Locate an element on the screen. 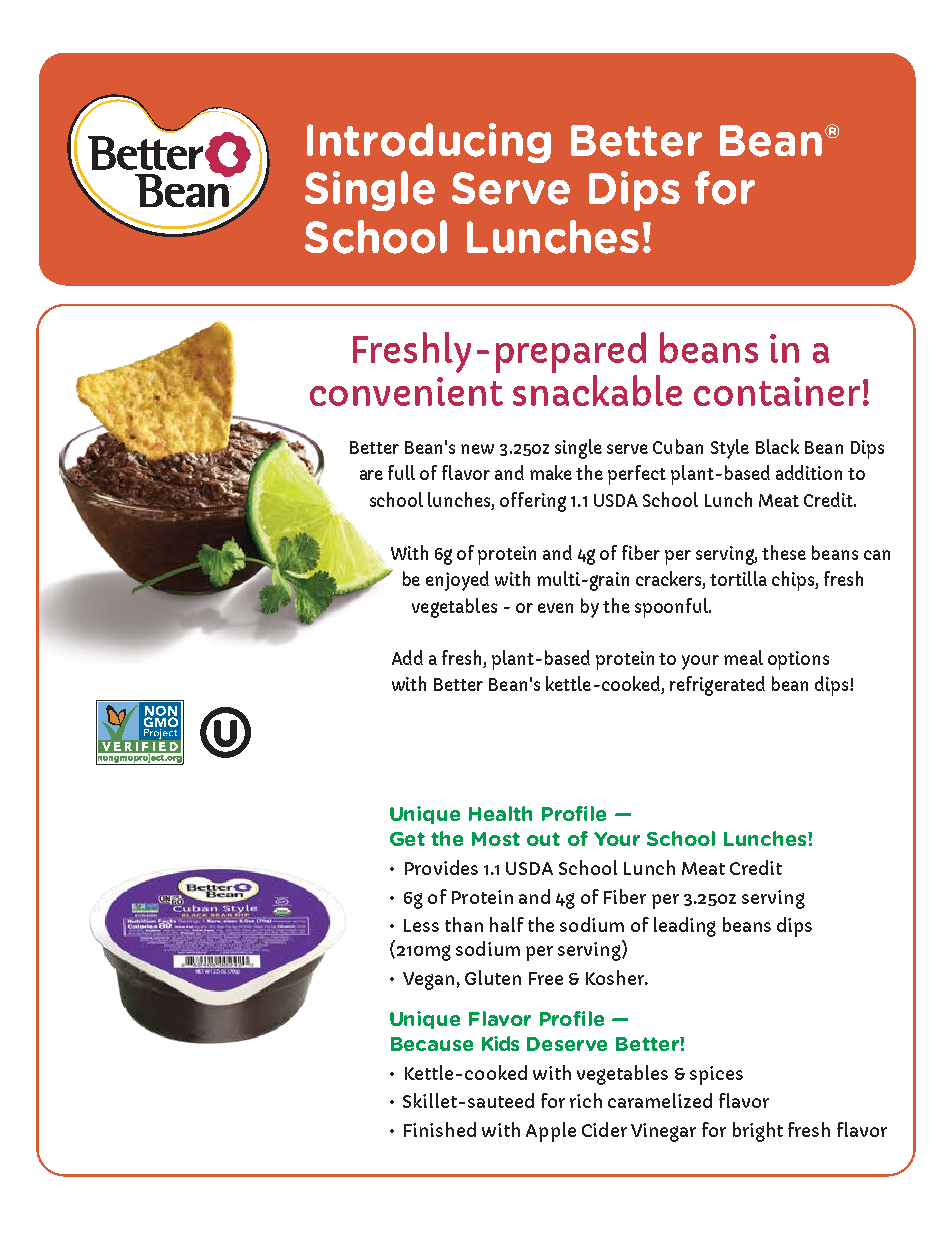  Introducing is located at coordinates (429, 143).
